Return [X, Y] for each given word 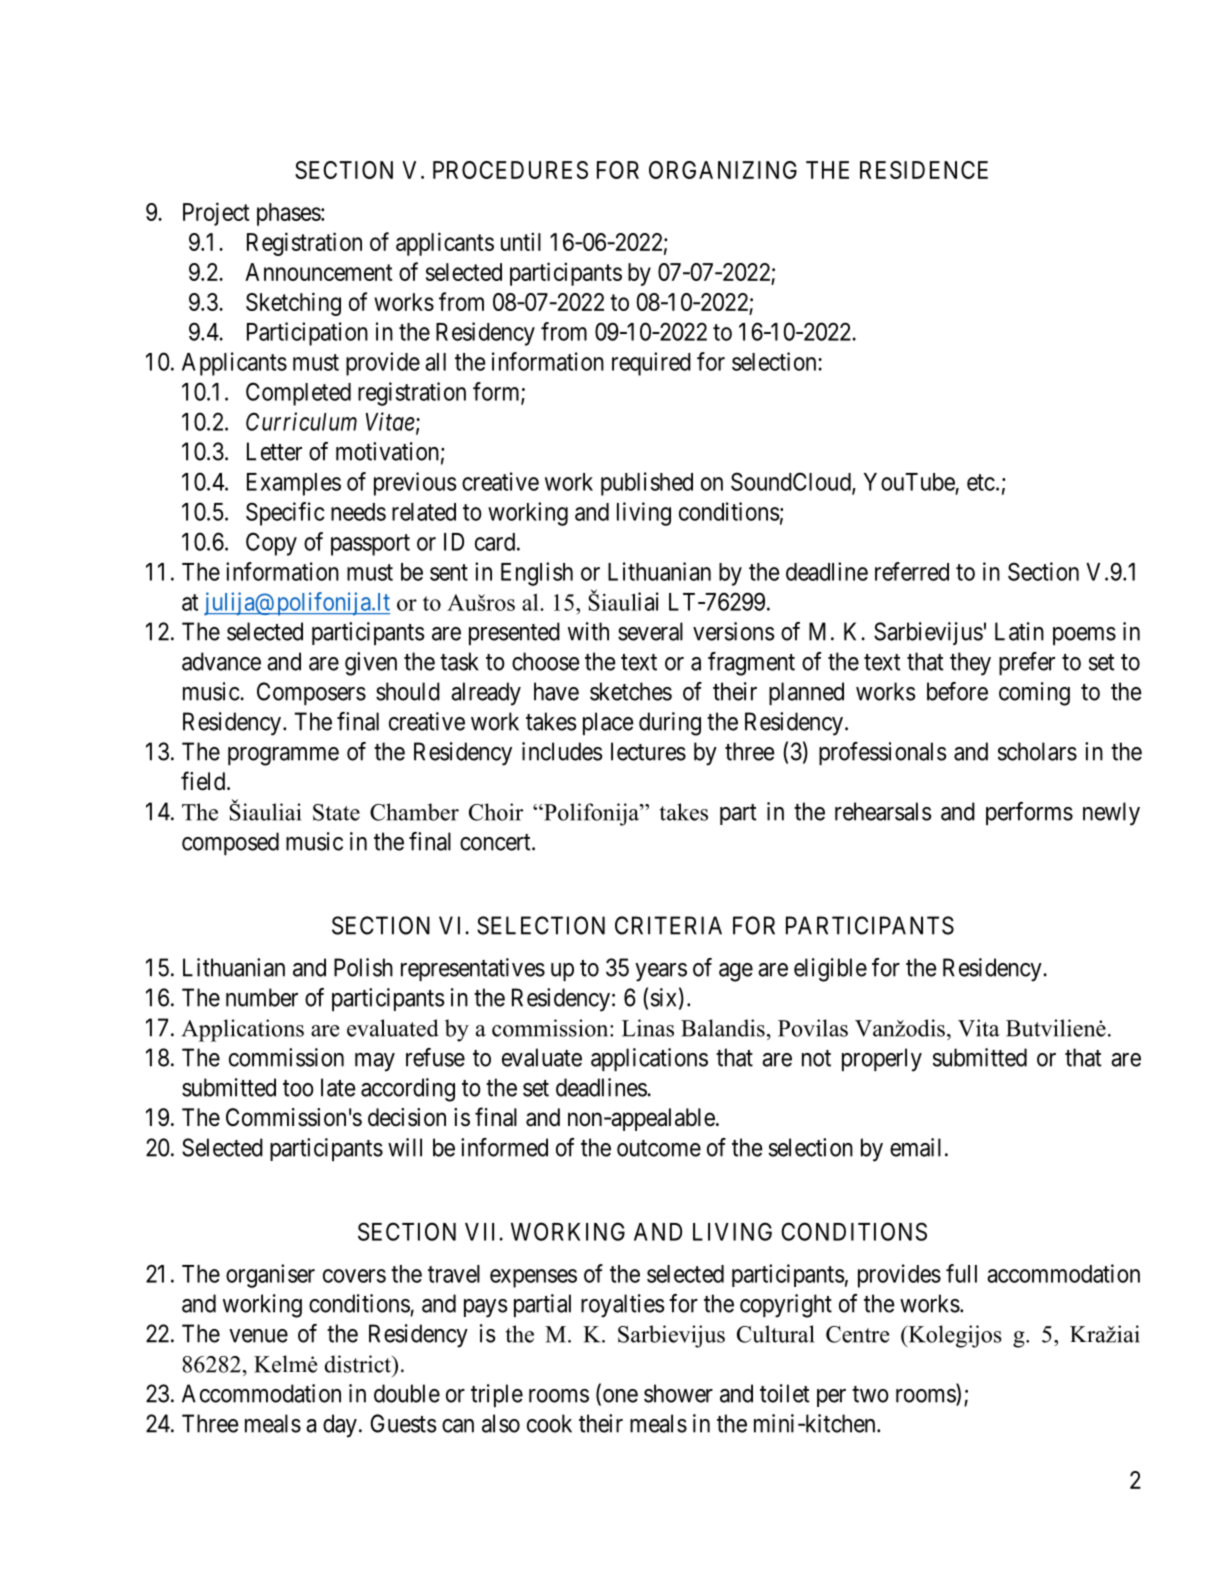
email [915, 1147]
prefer [1027, 663]
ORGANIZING [723, 170]
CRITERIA [668, 925]
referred [912, 571]
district [359, 1364]
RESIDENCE [924, 170]
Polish [363, 967]
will [405, 1147]
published [647, 484]
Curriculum [301, 421]
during [670, 724]
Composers [311, 693]
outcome [659, 1148]
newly [1111, 814]
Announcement [319, 272]
